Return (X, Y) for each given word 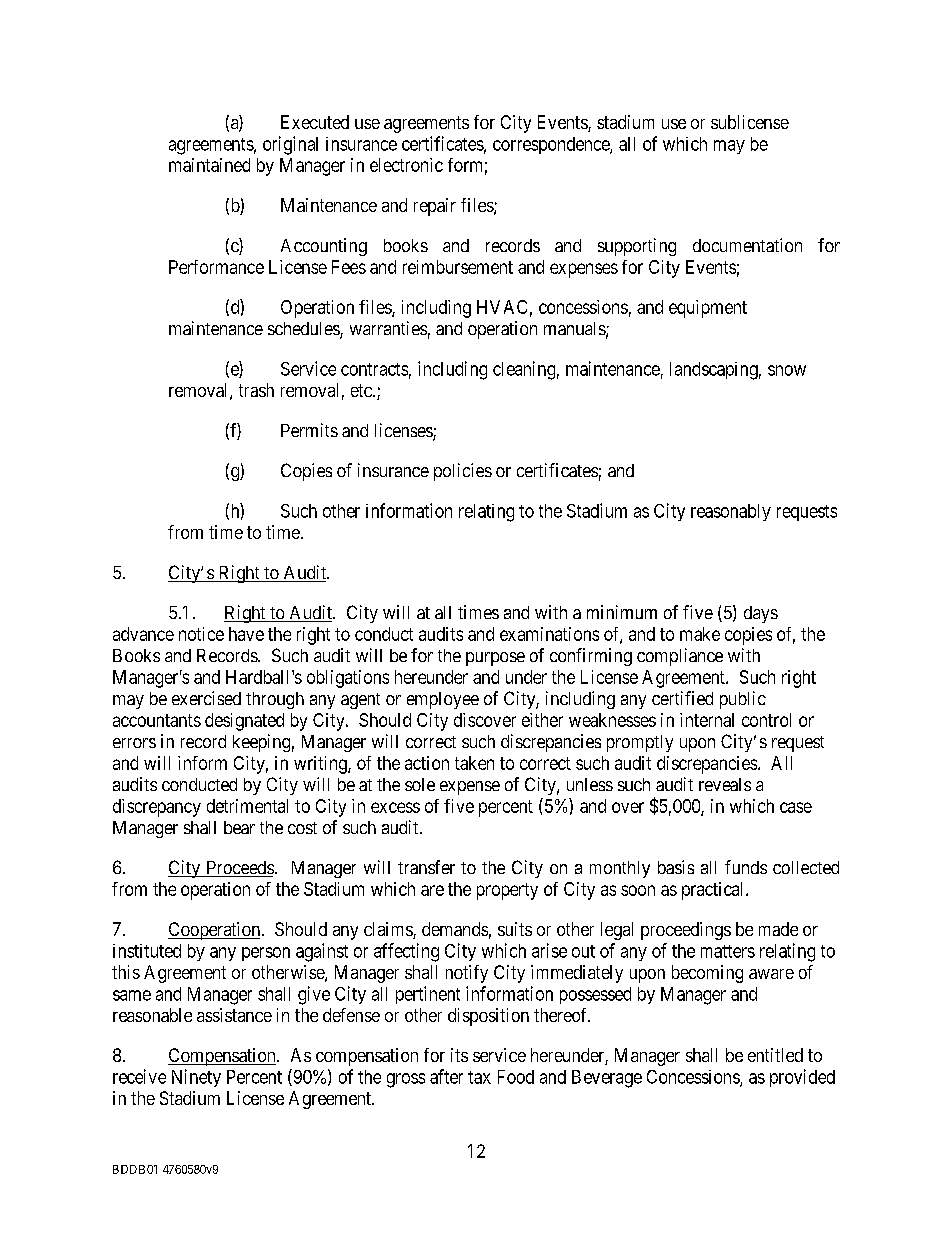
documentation (747, 245)
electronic (406, 165)
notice (201, 634)
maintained (209, 165)
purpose (495, 659)
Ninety (196, 1078)
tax (479, 1077)
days (761, 614)
